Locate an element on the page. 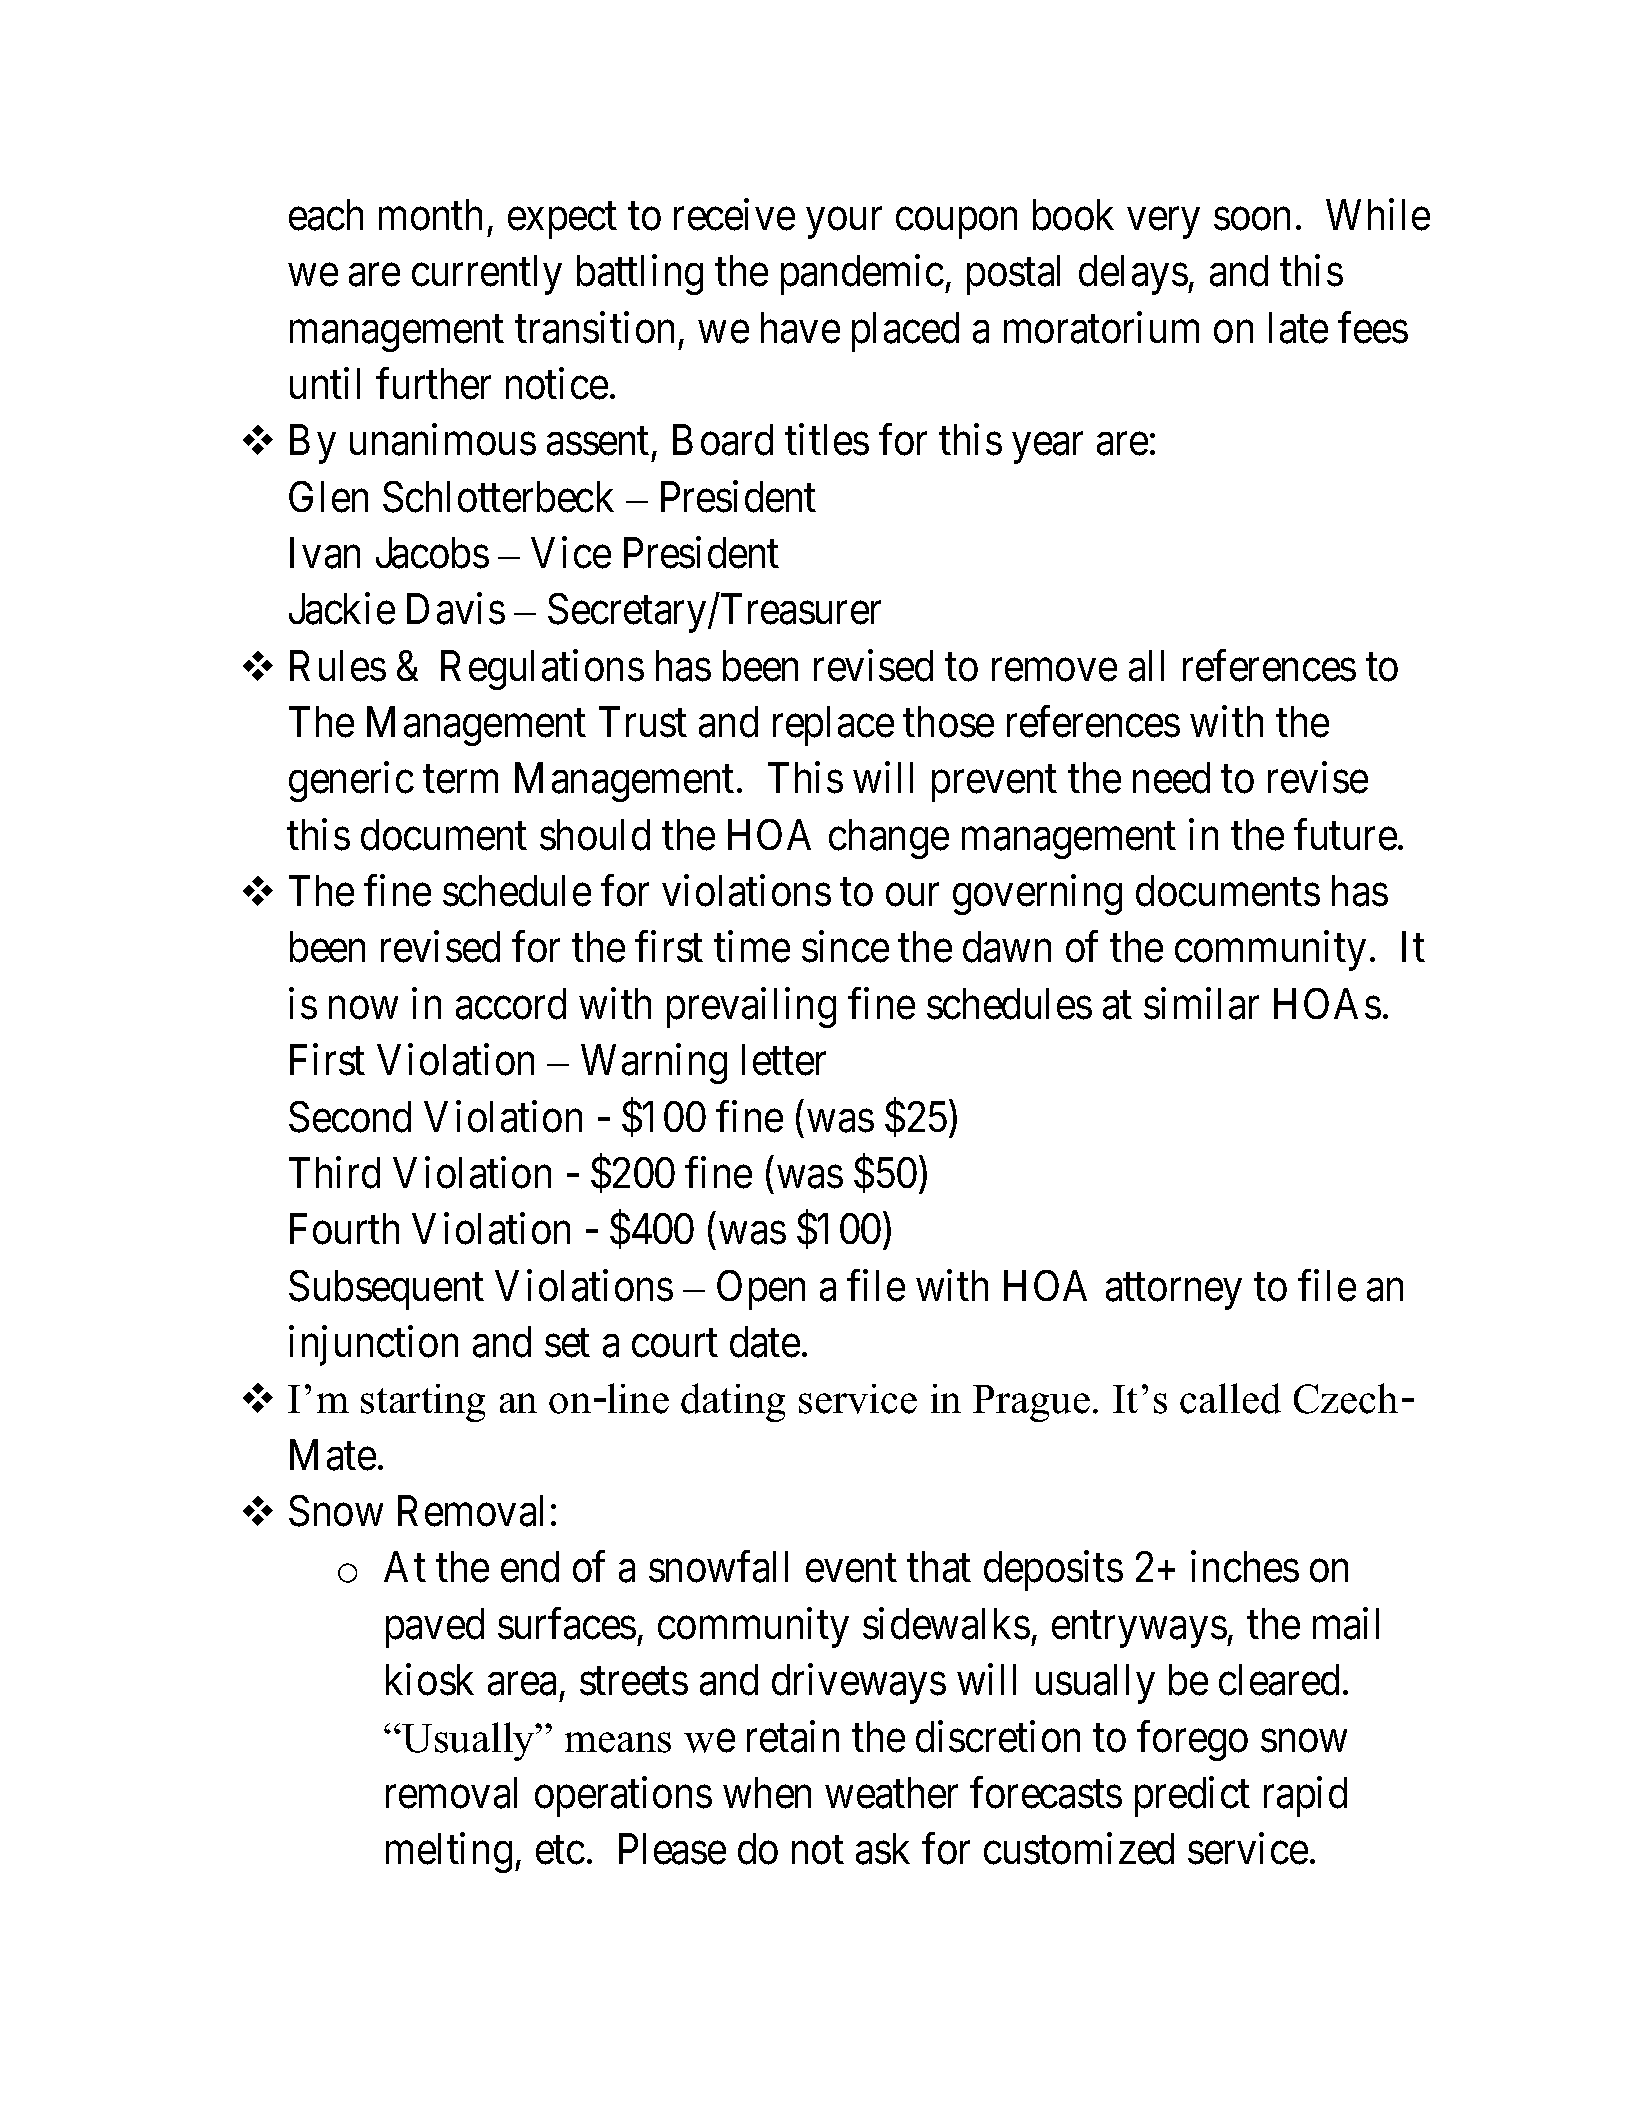  replace is located at coordinates (833, 726).
